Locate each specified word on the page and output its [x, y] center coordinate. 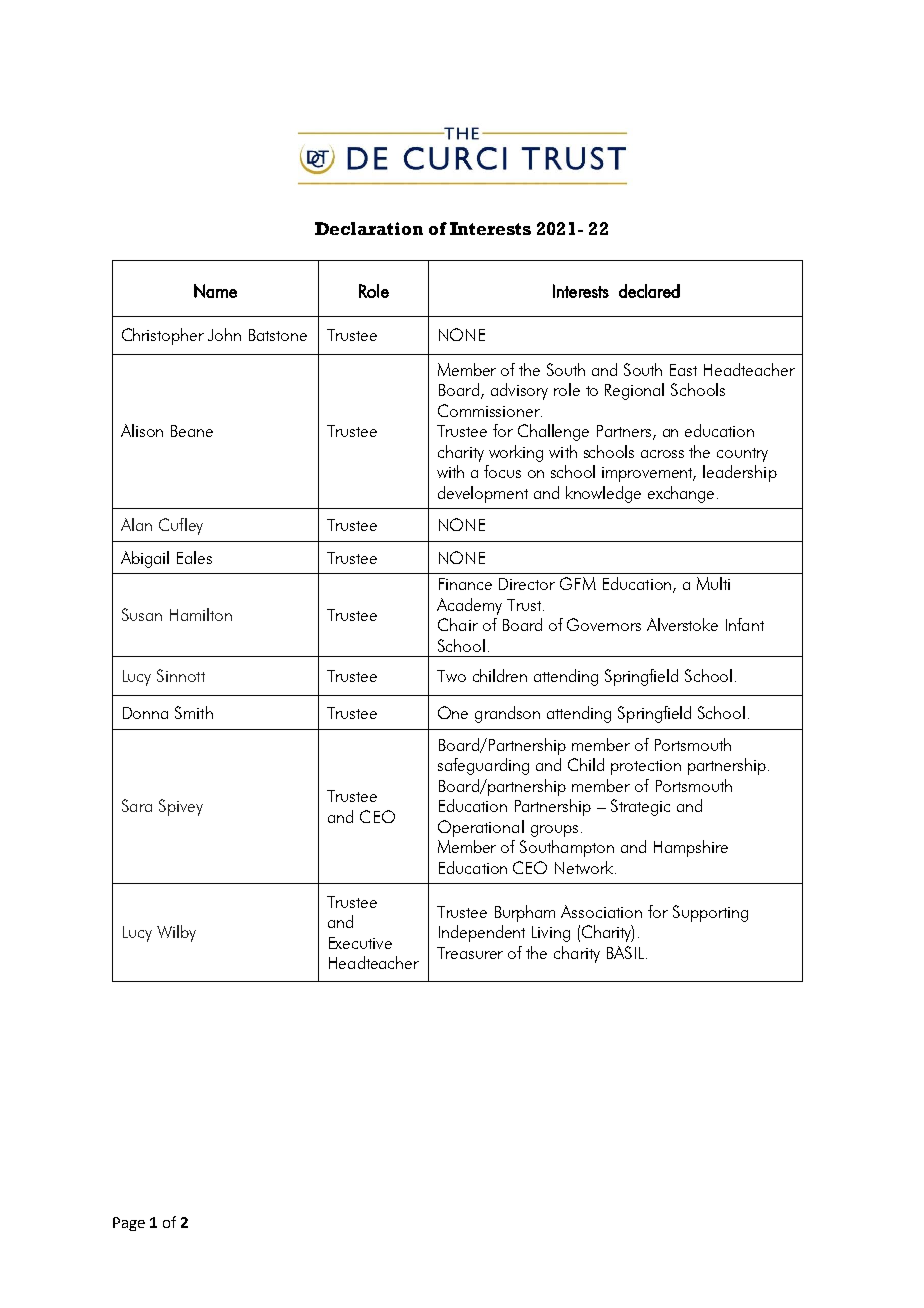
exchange [681, 494]
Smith [194, 712]
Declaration [369, 228]
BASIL [625, 952]
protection [646, 767]
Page [129, 1224]
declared [649, 291]
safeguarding [483, 766]
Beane [192, 431]
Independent [482, 933]
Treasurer [470, 953]
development [483, 494]
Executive [360, 943]
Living [551, 934]
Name [215, 291]
